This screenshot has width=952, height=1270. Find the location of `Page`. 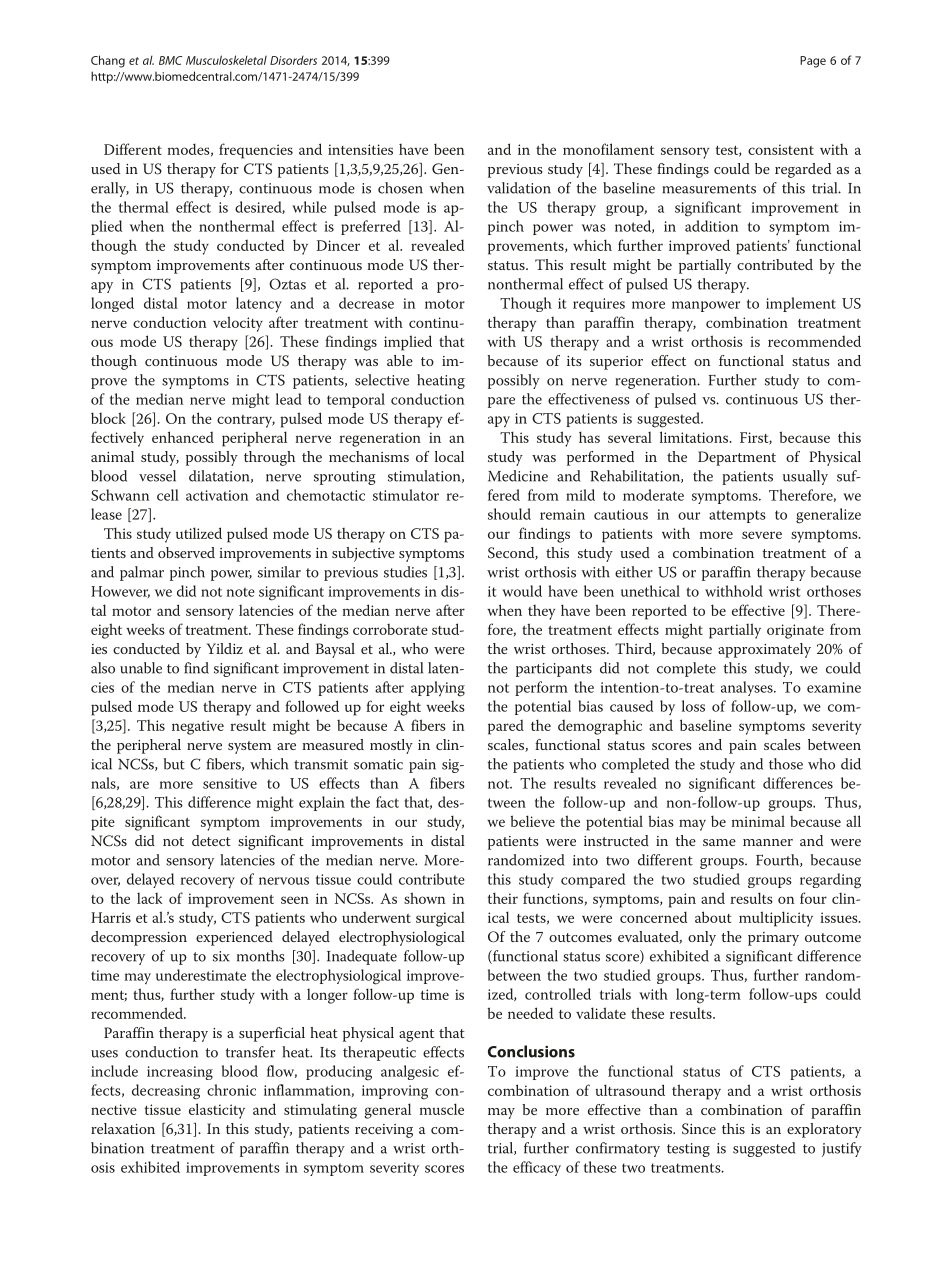

Page is located at coordinates (813, 62).
